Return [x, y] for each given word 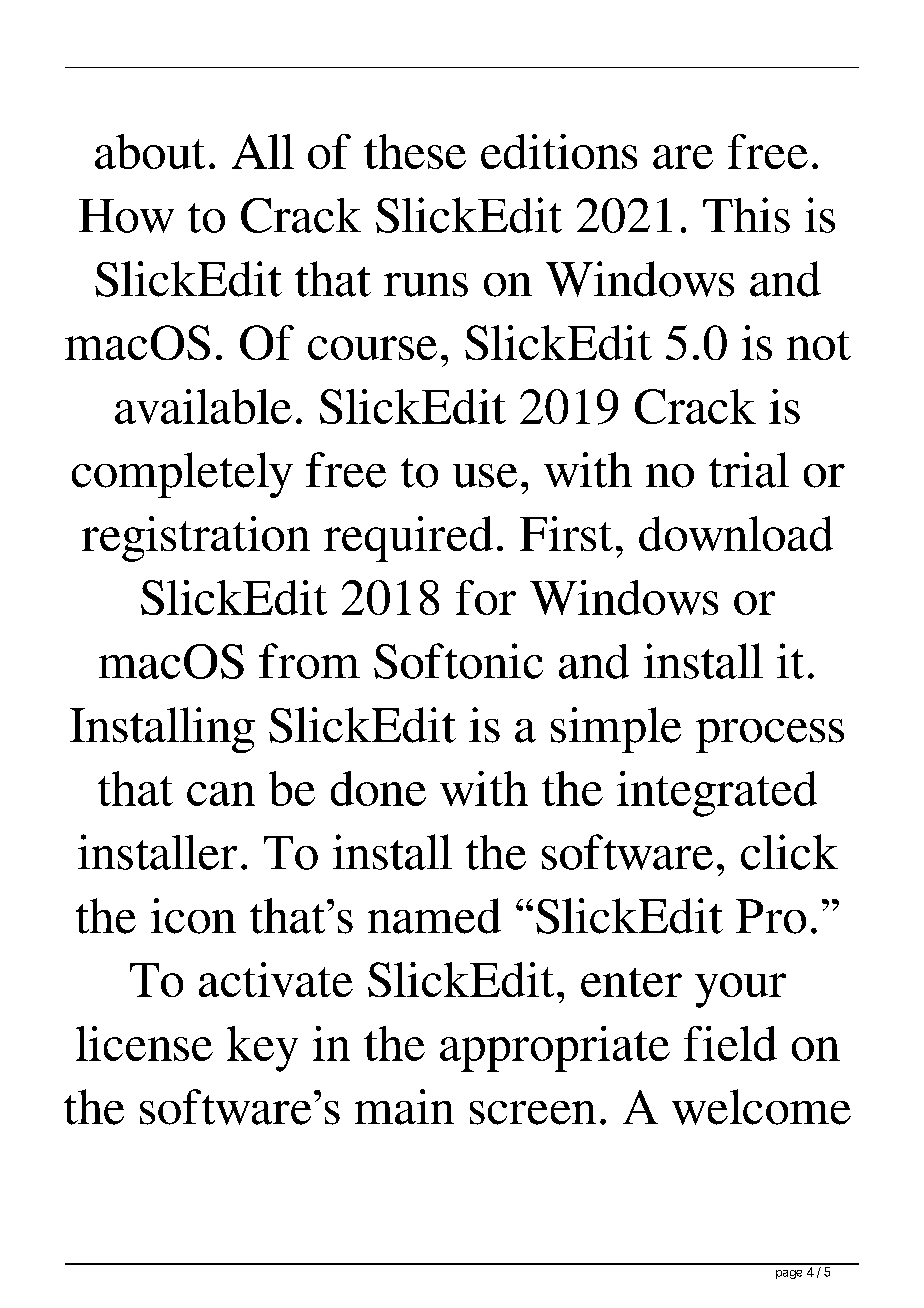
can [221, 794]
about [150, 151]
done [378, 788]
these [415, 151]
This [746, 215]
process [770, 736]
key [262, 1049]
